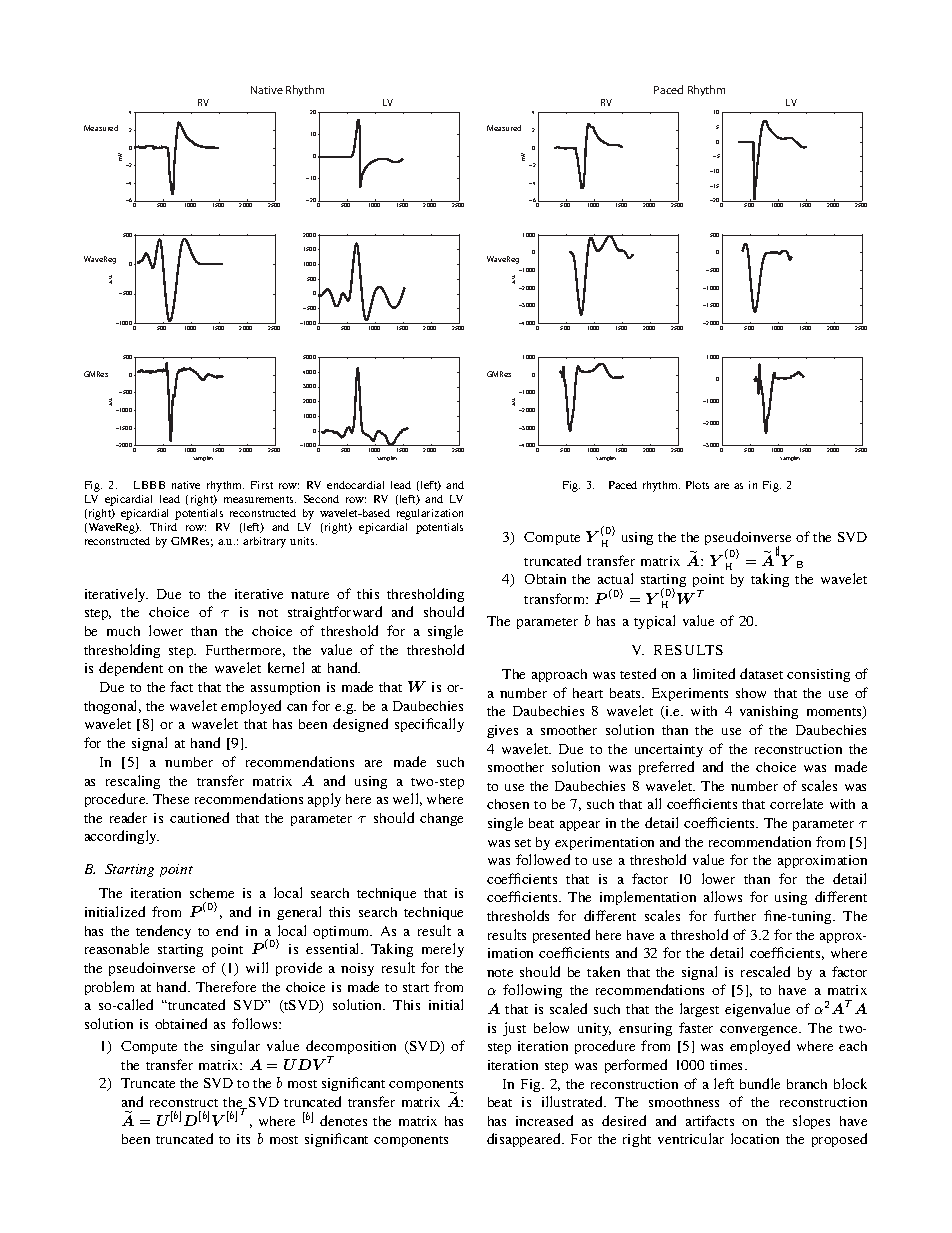 This screenshot has width=952, height=1233. I want to click on Plots, so click(697, 485).
